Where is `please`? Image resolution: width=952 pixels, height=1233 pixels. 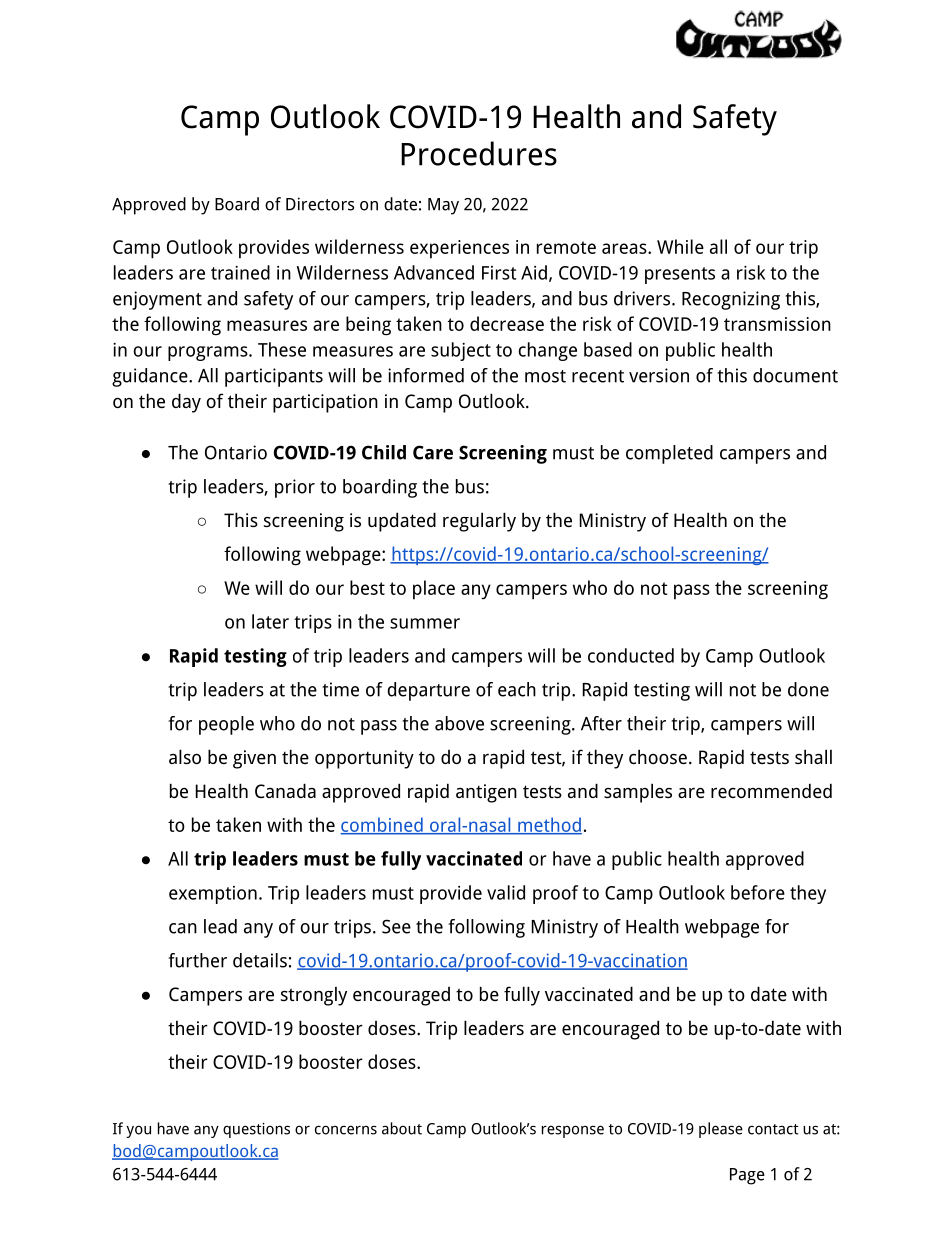 please is located at coordinates (721, 1130).
